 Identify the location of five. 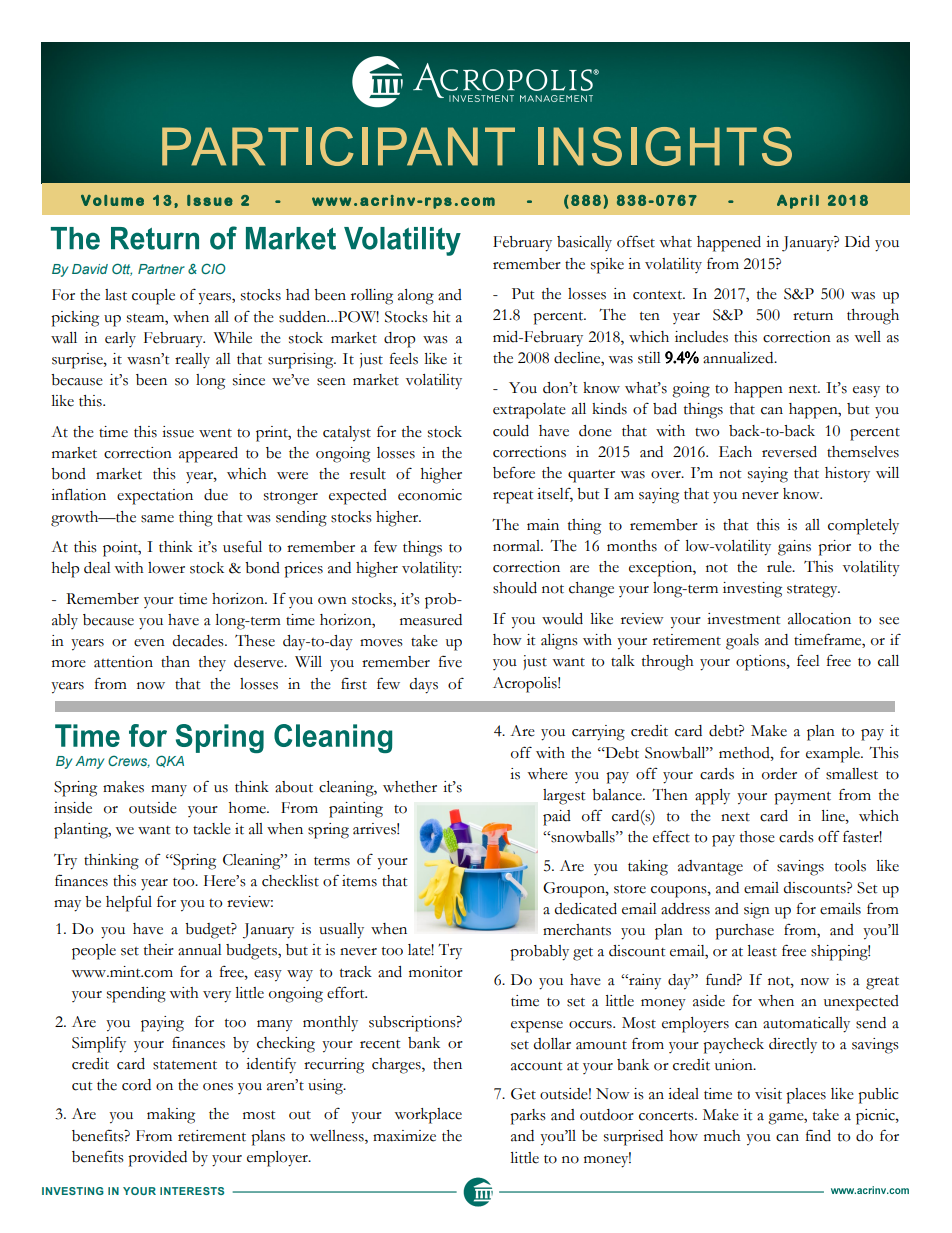
(450, 661).
